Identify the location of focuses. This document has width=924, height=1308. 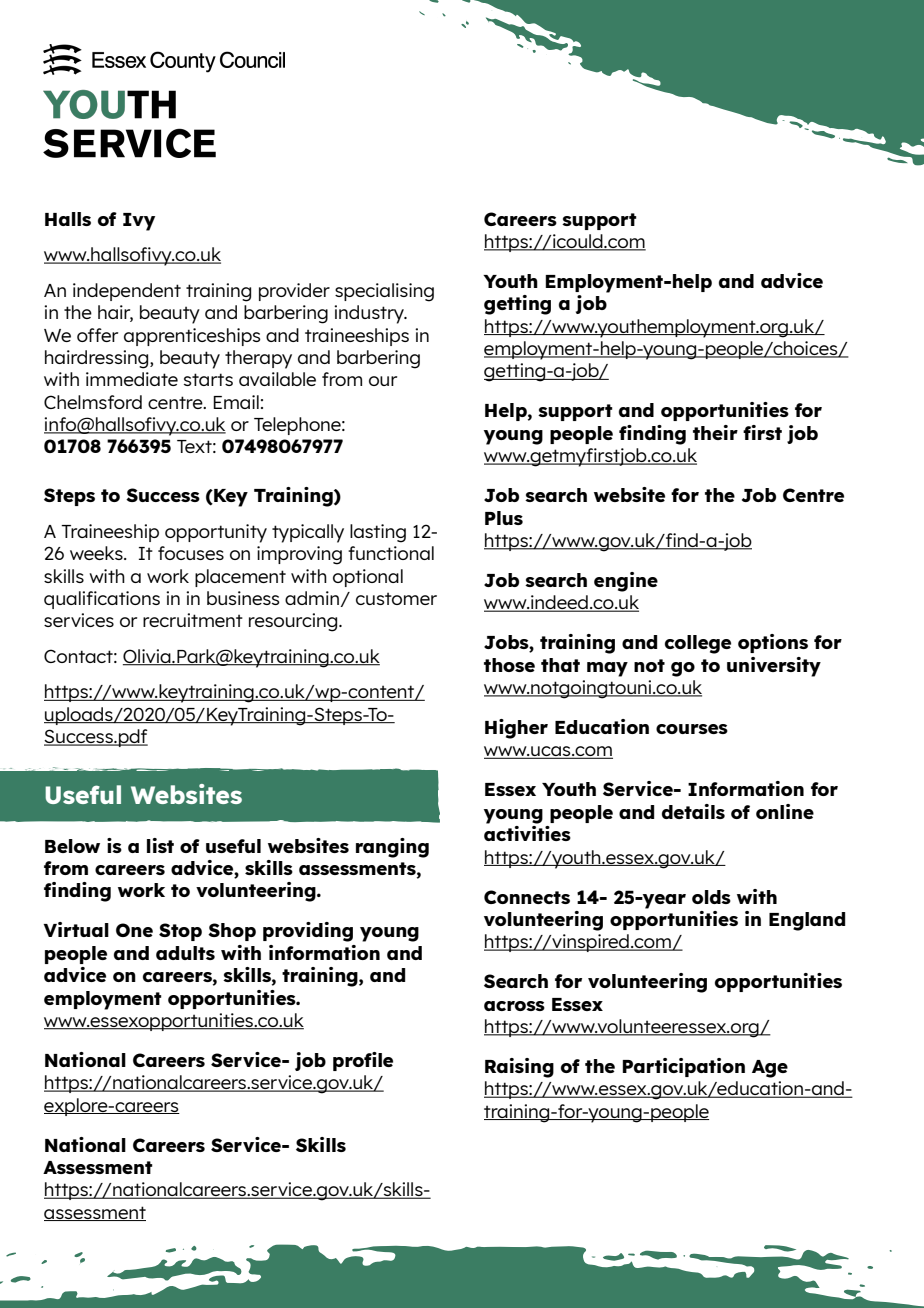
(191, 553).
